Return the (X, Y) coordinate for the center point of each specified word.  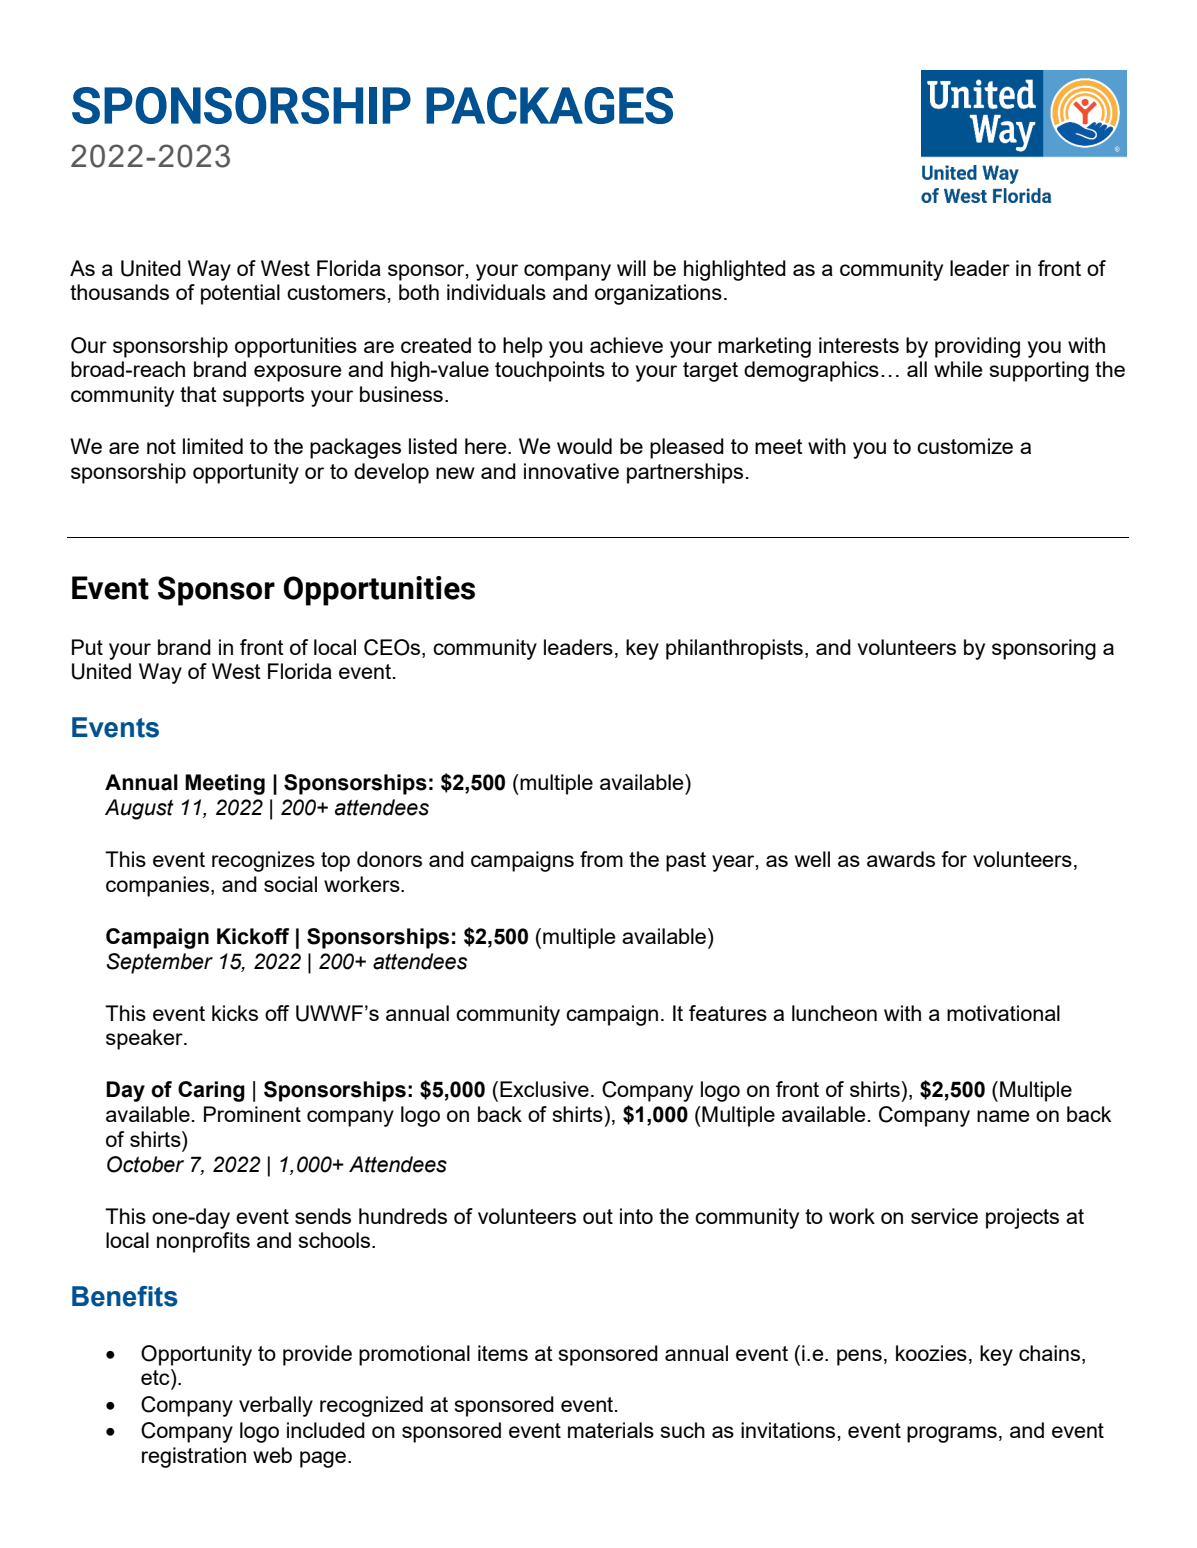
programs (952, 1434)
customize (965, 446)
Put (87, 647)
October (145, 1164)
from (601, 859)
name (1003, 1116)
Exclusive (544, 1089)
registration (194, 1457)
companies (157, 886)
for (954, 859)
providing (977, 347)
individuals (496, 292)
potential (240, 294)
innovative (571, 471)
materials (611, 1430)
